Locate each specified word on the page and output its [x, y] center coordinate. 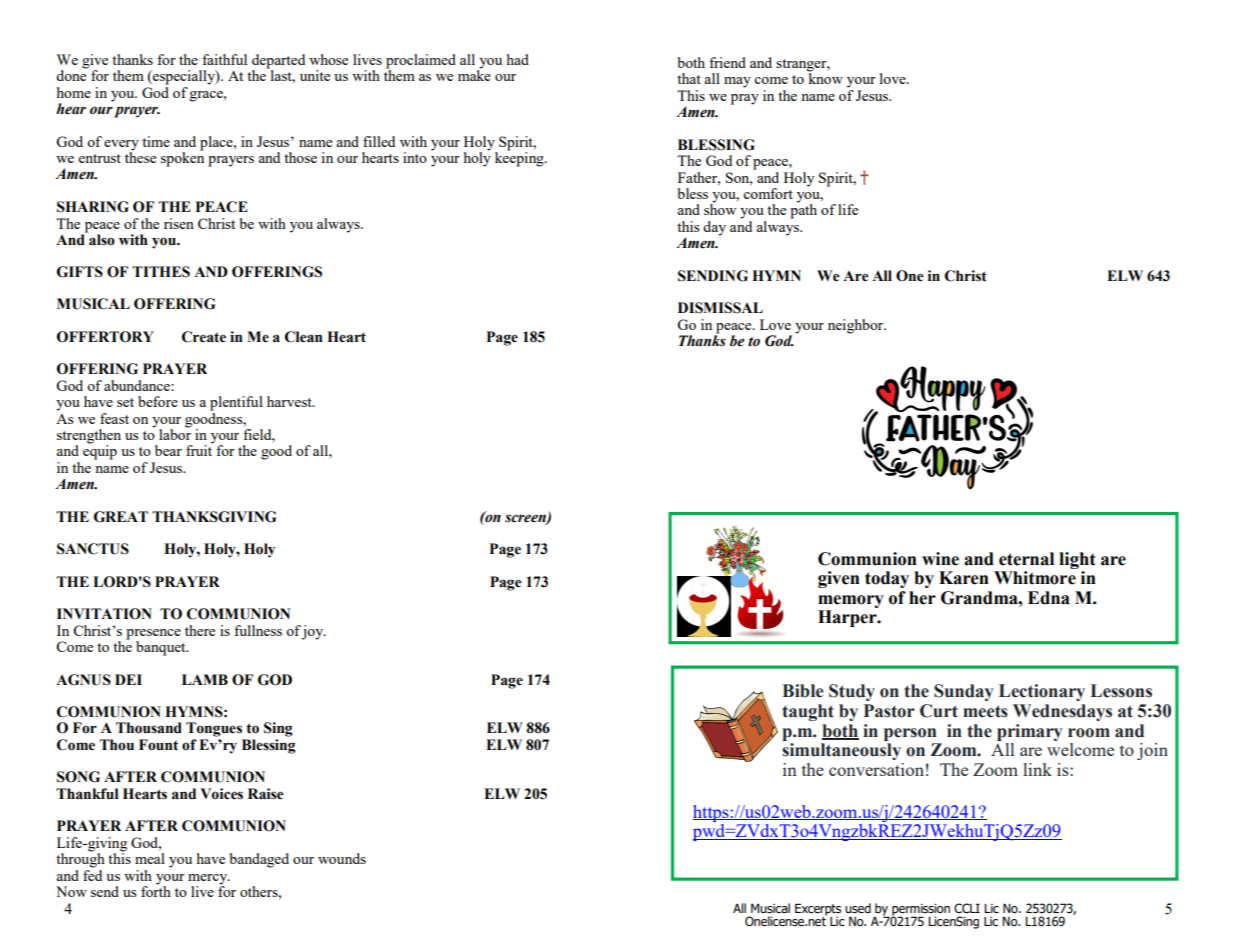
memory [851, 601]
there [200, 630]
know [825, 77]
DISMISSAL [720, 308]
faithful [224, 59]
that [689, 78]
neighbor [857, 326]
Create [204, 337]
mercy [209, 879]
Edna [1049, 598]
